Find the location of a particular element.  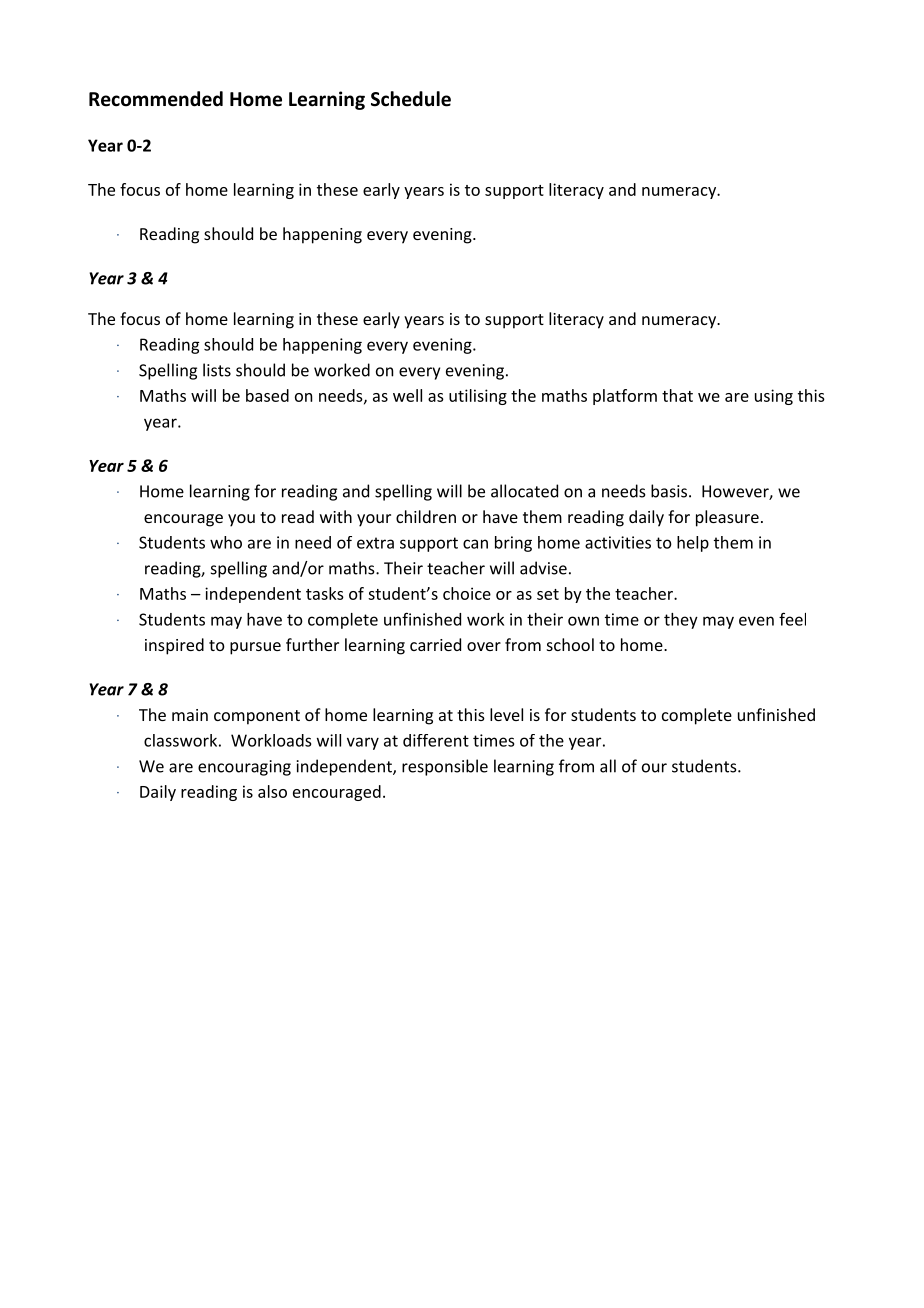

allocated is located at coordinates (524, 491).
